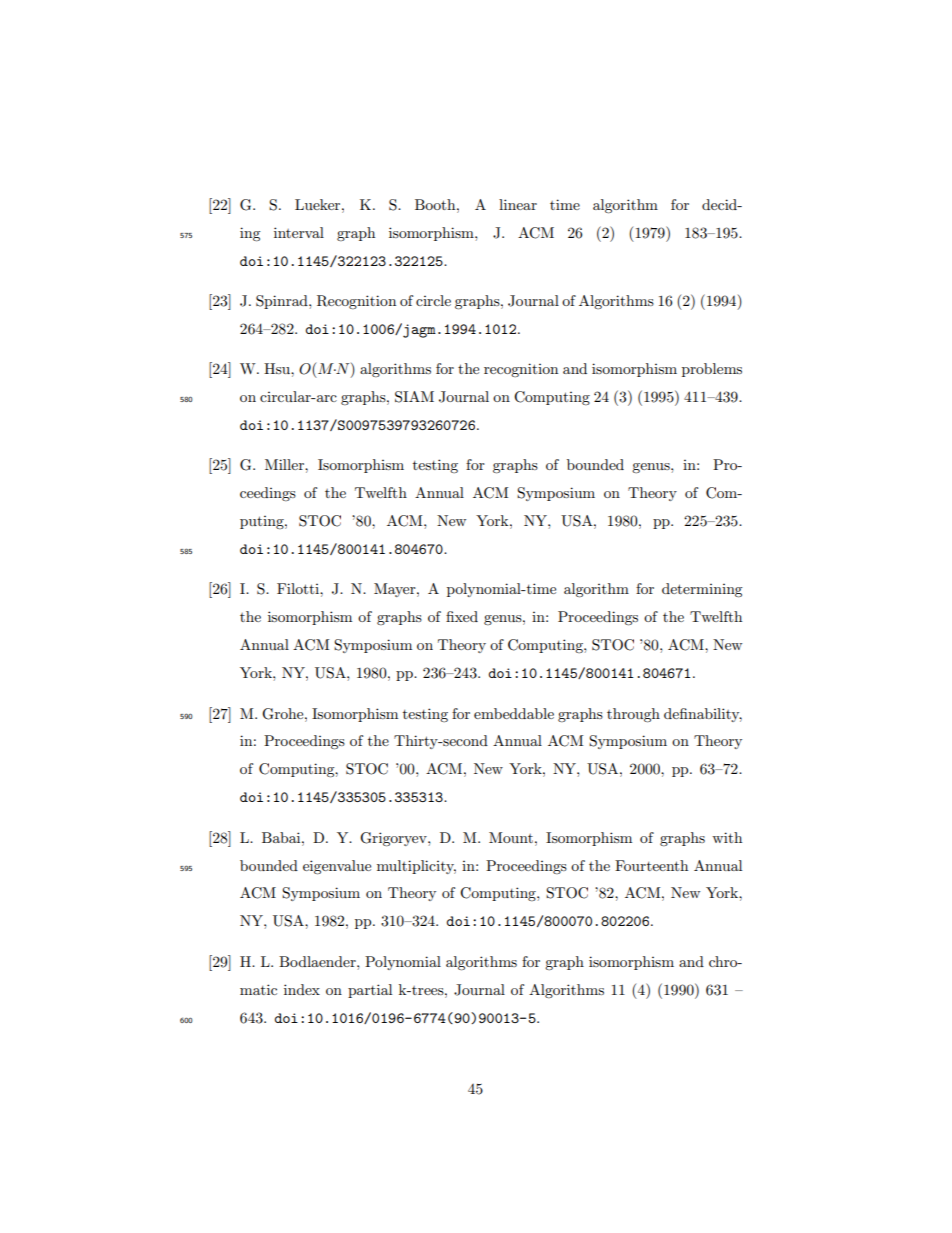 Image resolution: width=952 pixels, height=1233 pixels. What do you see at coordinates (514, 713) in the screenshot?
I see `embeddable` at bounding box center [514, 713].
